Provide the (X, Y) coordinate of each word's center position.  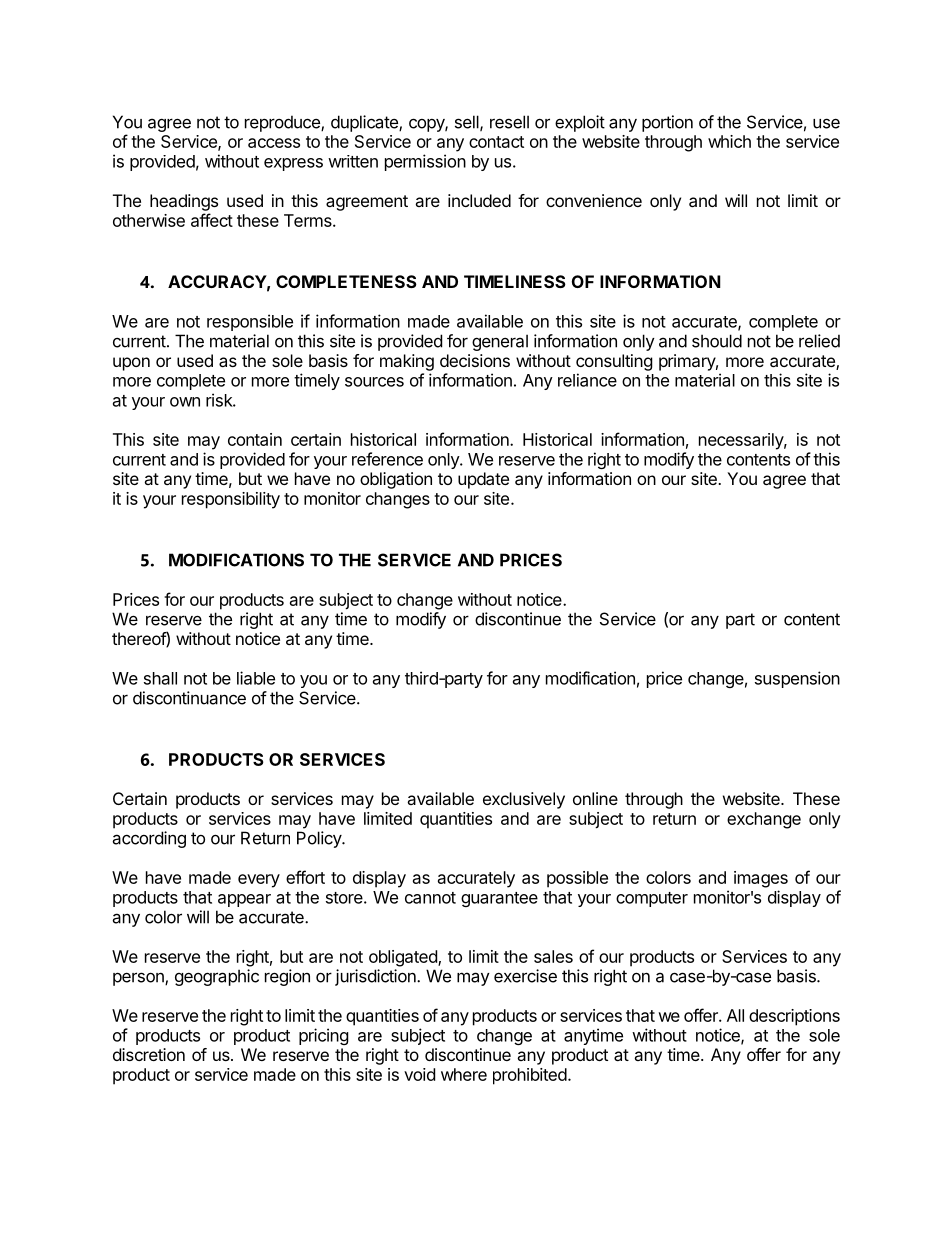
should (717, 341)
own (185, 402)
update (483, 480)
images (761, 879)
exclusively (524, 800)
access (274, 143)
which (729, 141)
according (149, 839)
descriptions (794, 1017)
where (464, 1074)
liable (256, 678)
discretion (149, 1054)
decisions (475, 360)
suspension (797, 679)
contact (496, 142)
